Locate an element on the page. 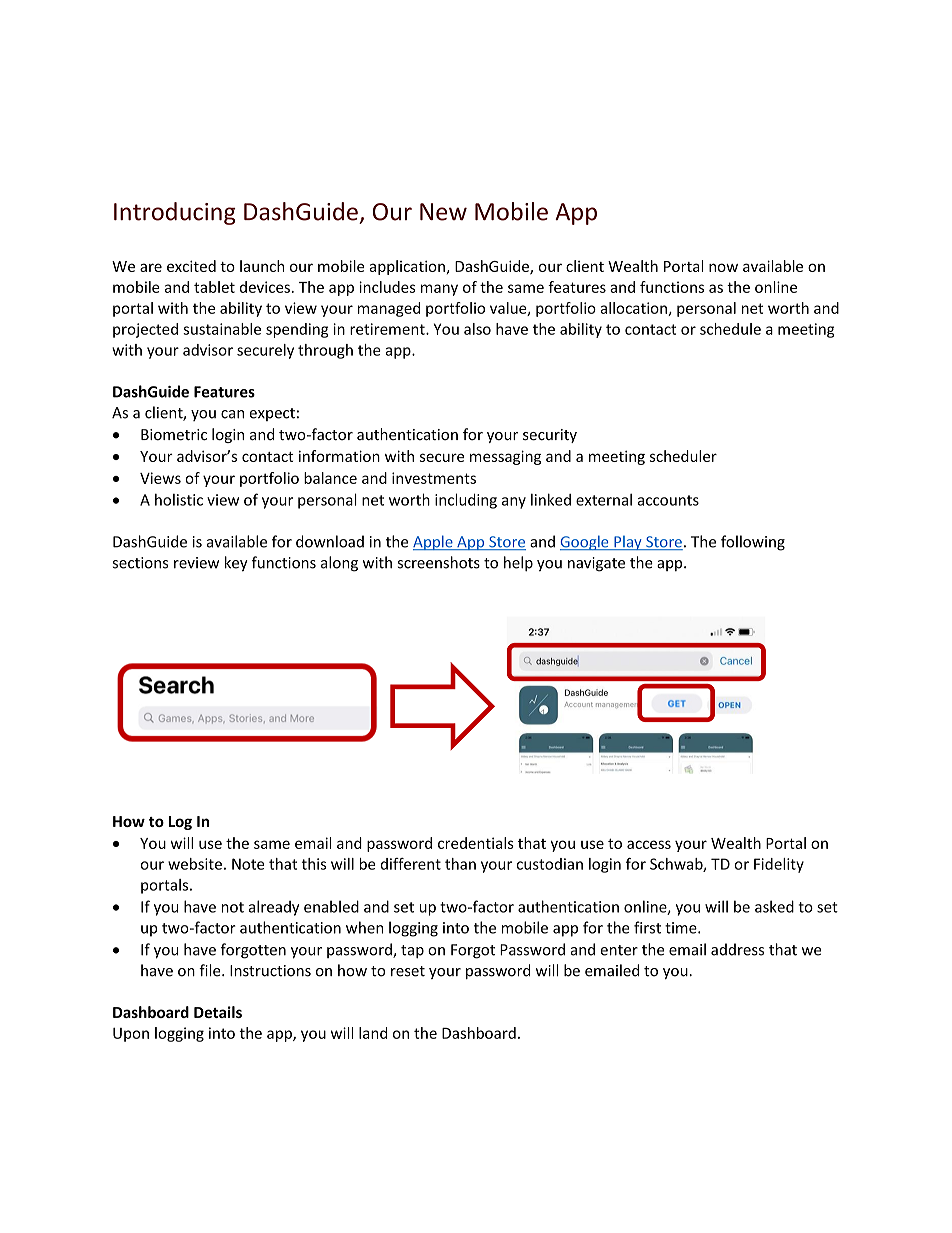 The width and height of the document is (952, 1233). reset is located at coordinates (408, 971).
